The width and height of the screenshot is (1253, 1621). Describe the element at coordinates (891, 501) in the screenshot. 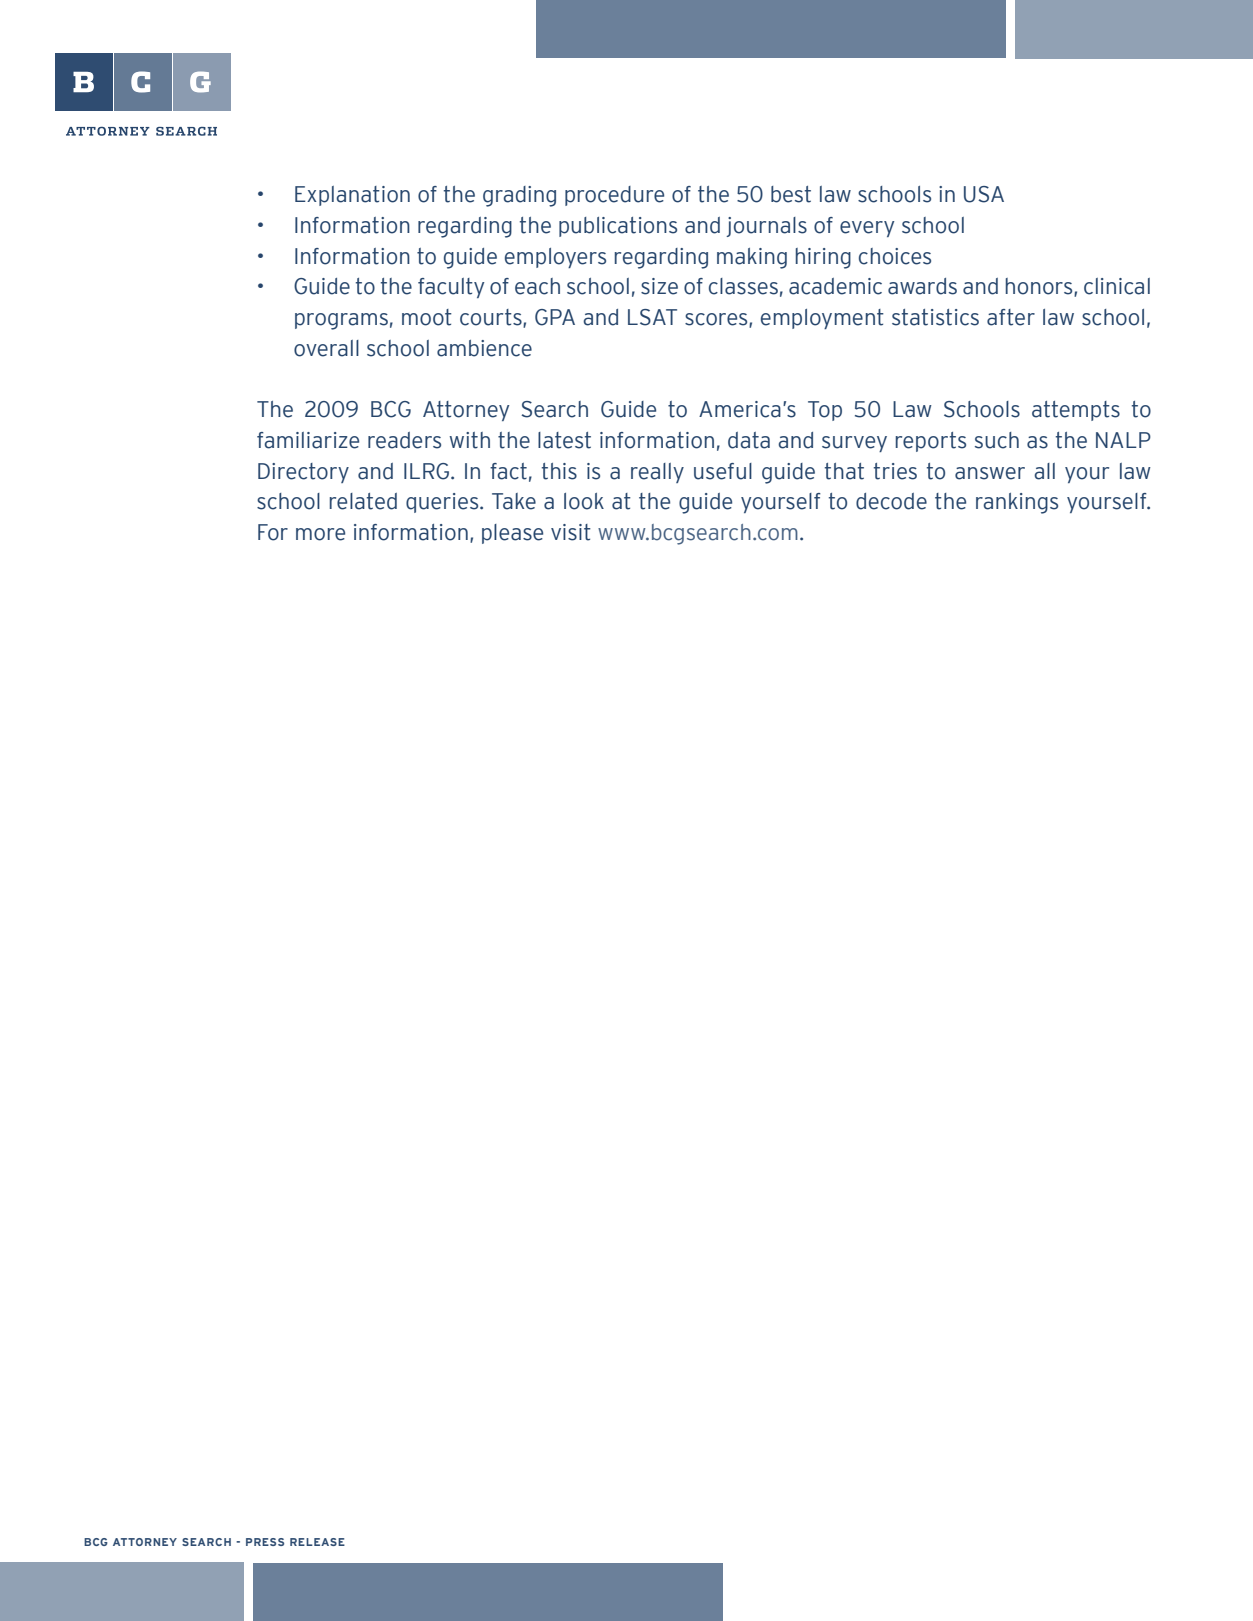

I see `decode` at that location.
